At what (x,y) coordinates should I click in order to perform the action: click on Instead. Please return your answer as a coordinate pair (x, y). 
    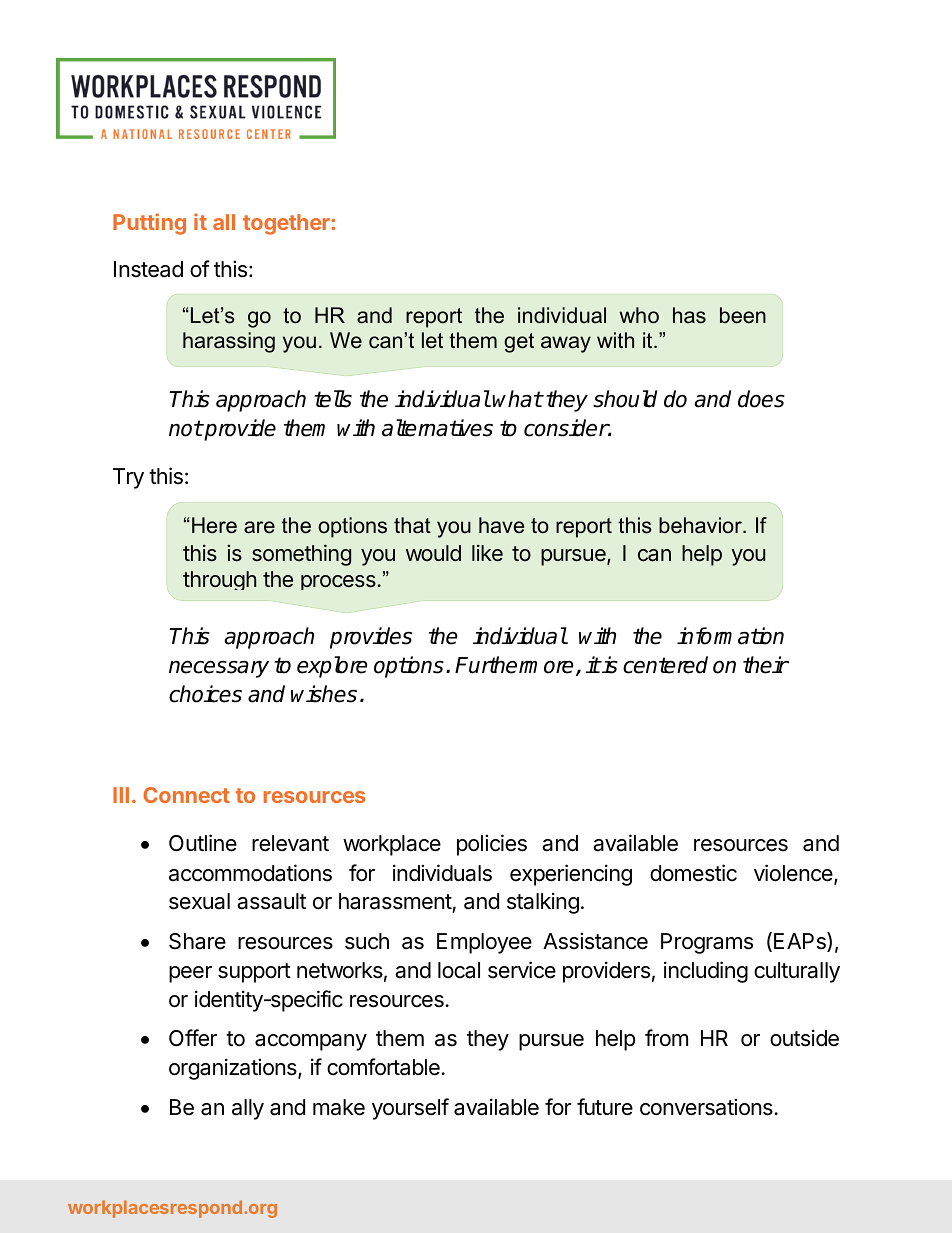
    Looking at the image, I should click on (148, 269).
